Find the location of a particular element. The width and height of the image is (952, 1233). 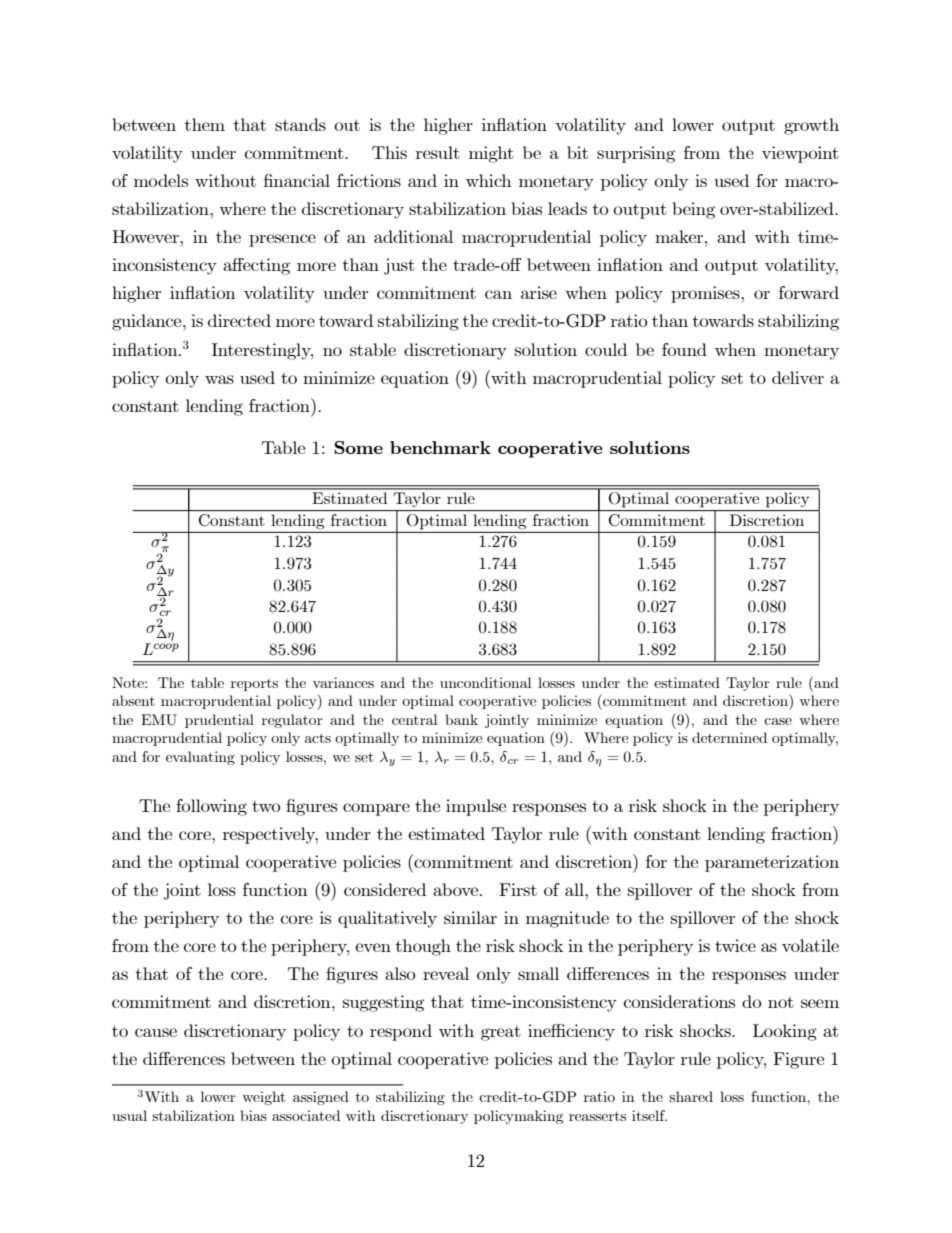

shared is located at coordinates (691, 1096).
